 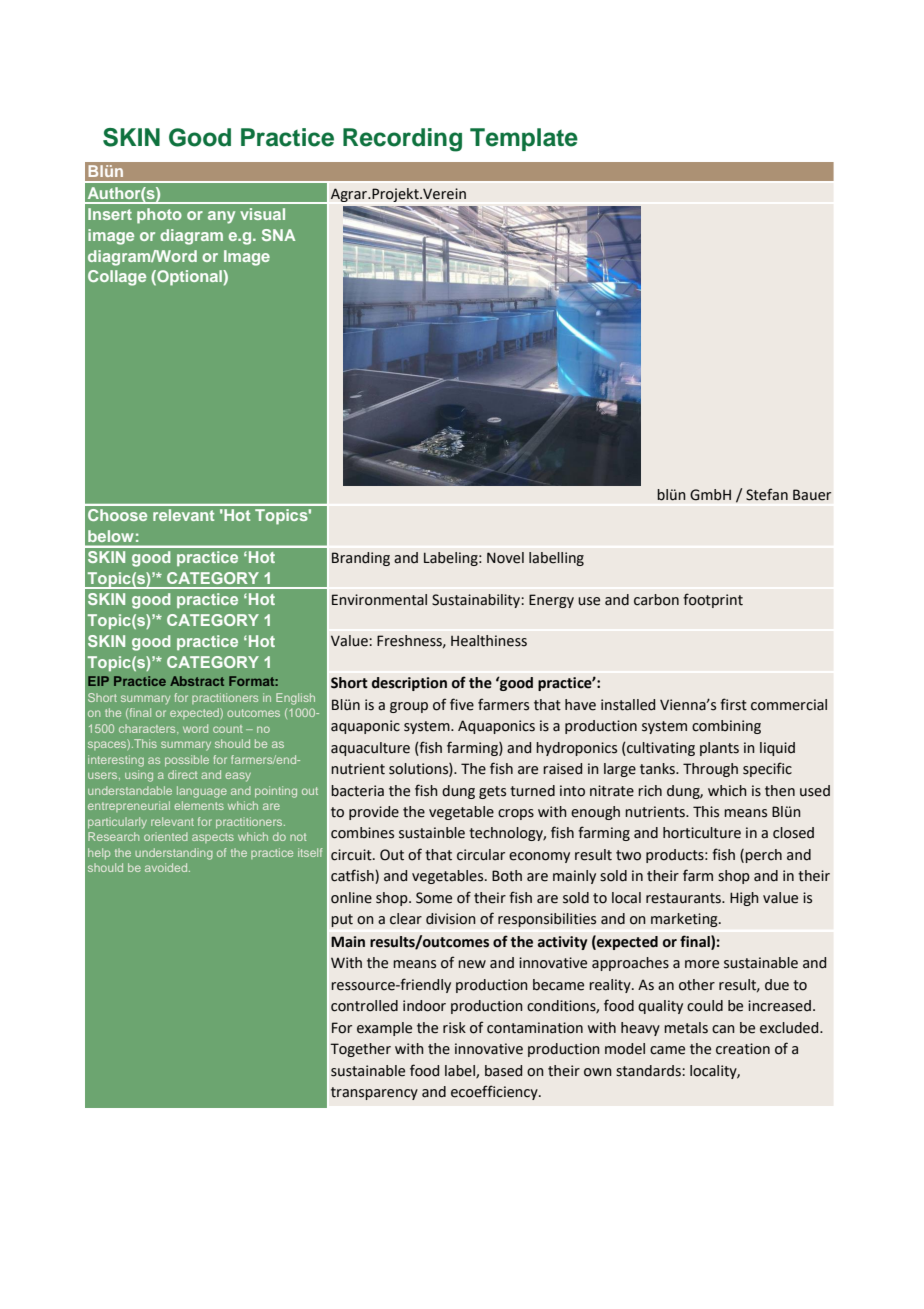 What do you see at coordinates (159, 216) in the page?
I see `photo` at bounding box center [159, 216].
